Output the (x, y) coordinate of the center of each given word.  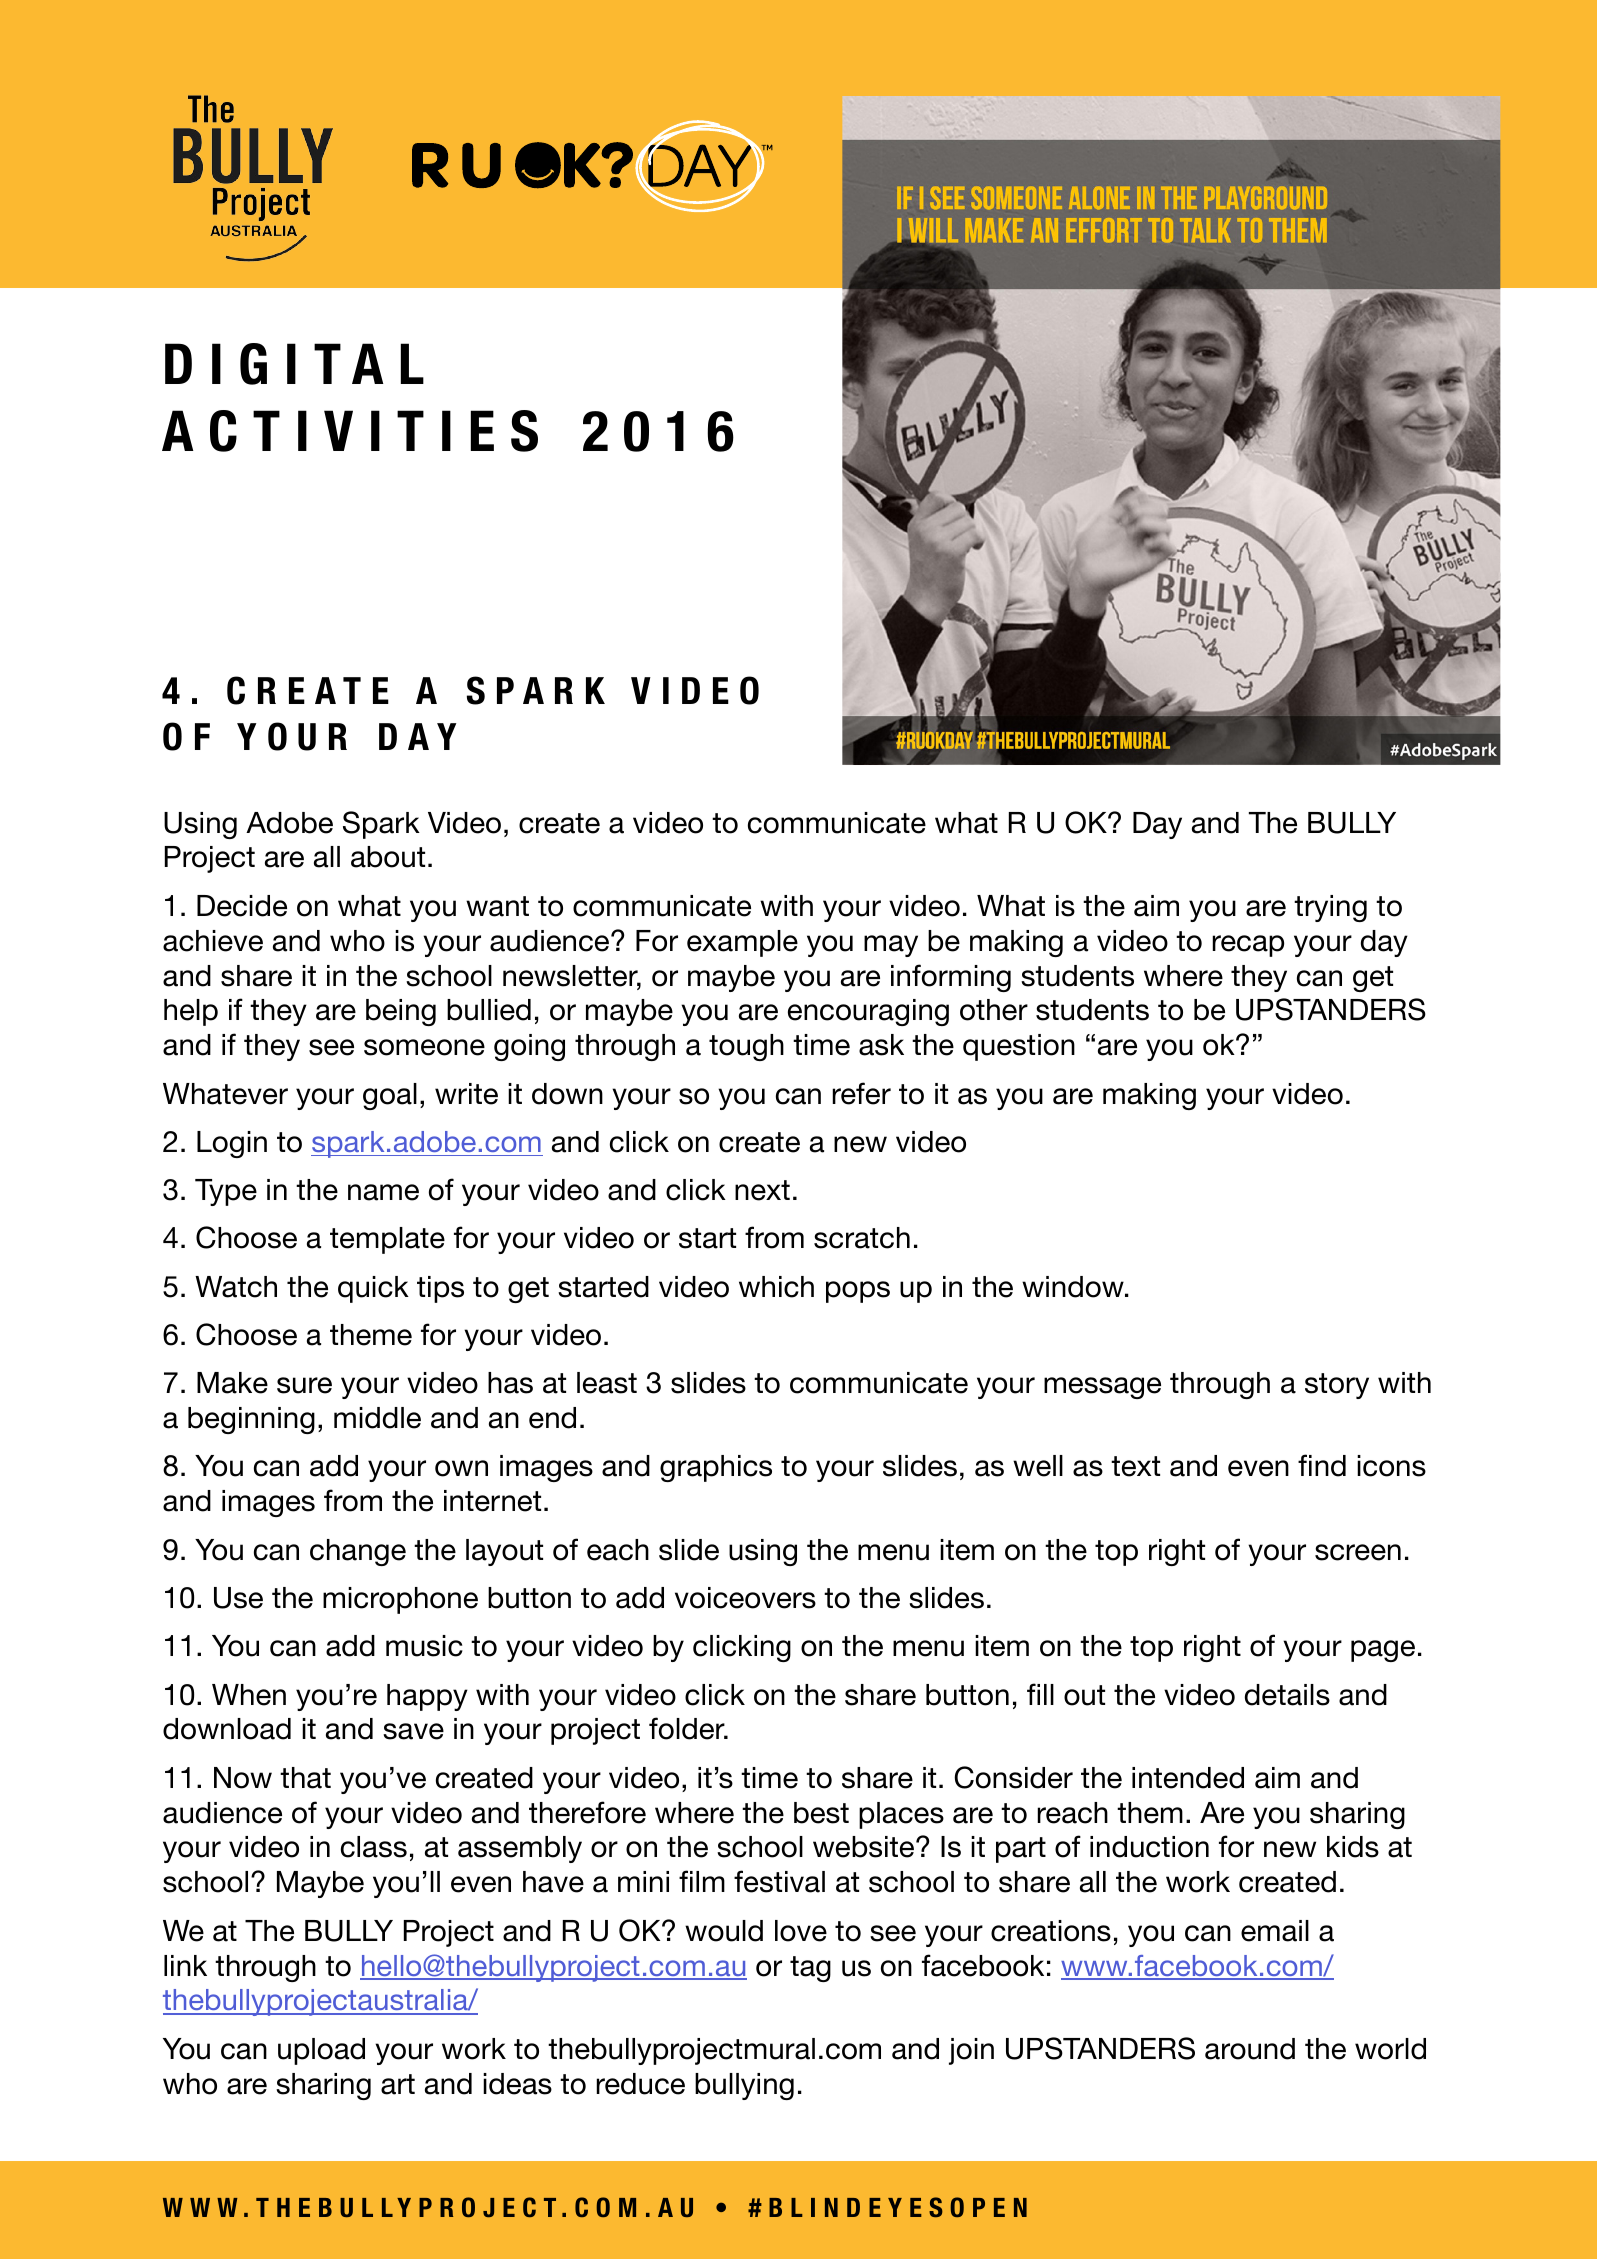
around (1250, 2049)
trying (1330, 908)
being (401, 1012)
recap (1248, 946)
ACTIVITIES (350, 431)
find (1322, 1465)
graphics (716, 1468)
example (742, 943)
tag (810, 1969)
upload (321, 2051)
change (358, 1552)
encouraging (868, 1012)
